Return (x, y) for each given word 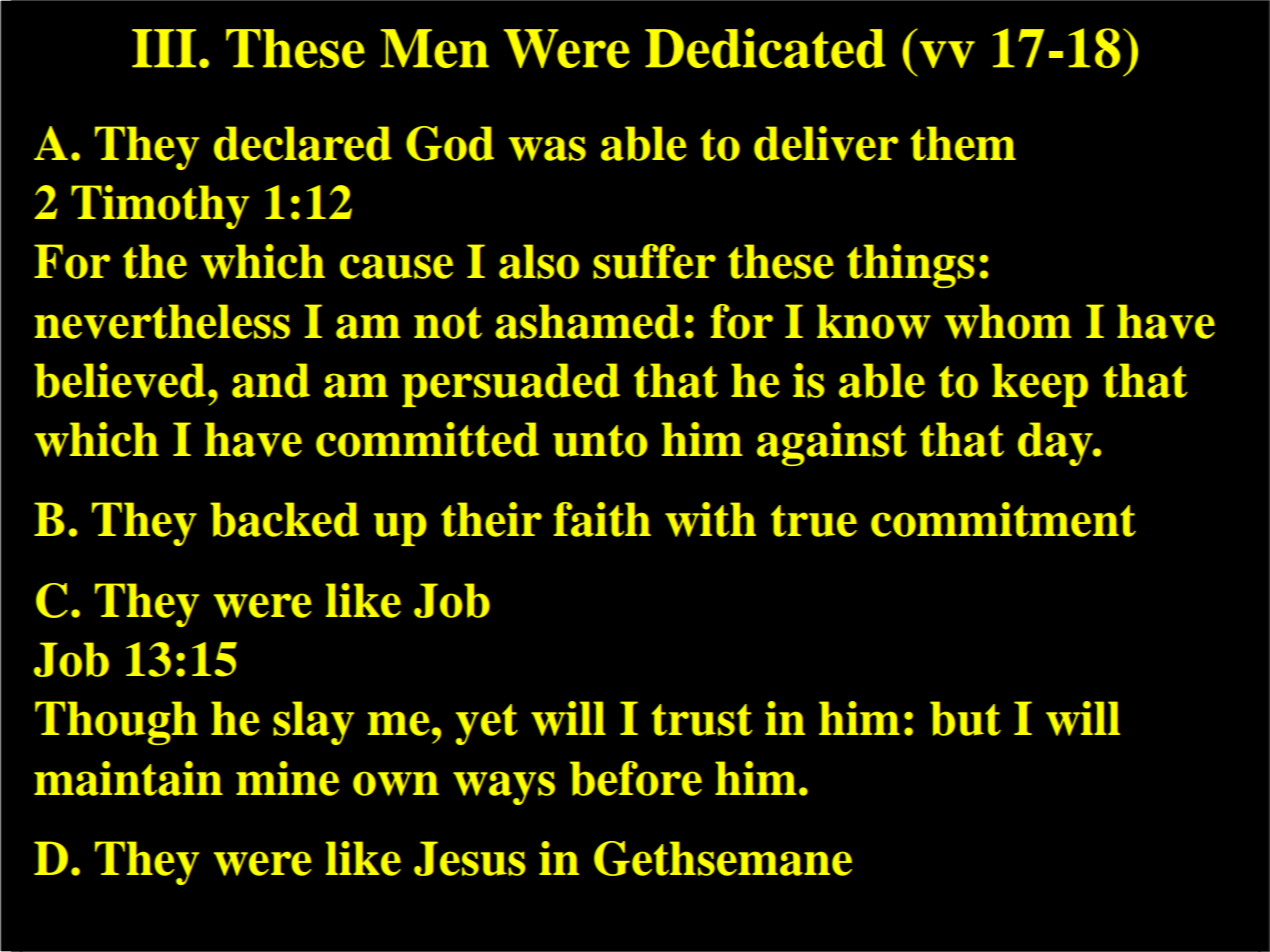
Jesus (470, 858)
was (547, 148)
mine (287, 778)
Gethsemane (723, 858)
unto (600, 441)
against (832, 444)
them (963, 143)
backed (284, 519)
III (164, 48)
